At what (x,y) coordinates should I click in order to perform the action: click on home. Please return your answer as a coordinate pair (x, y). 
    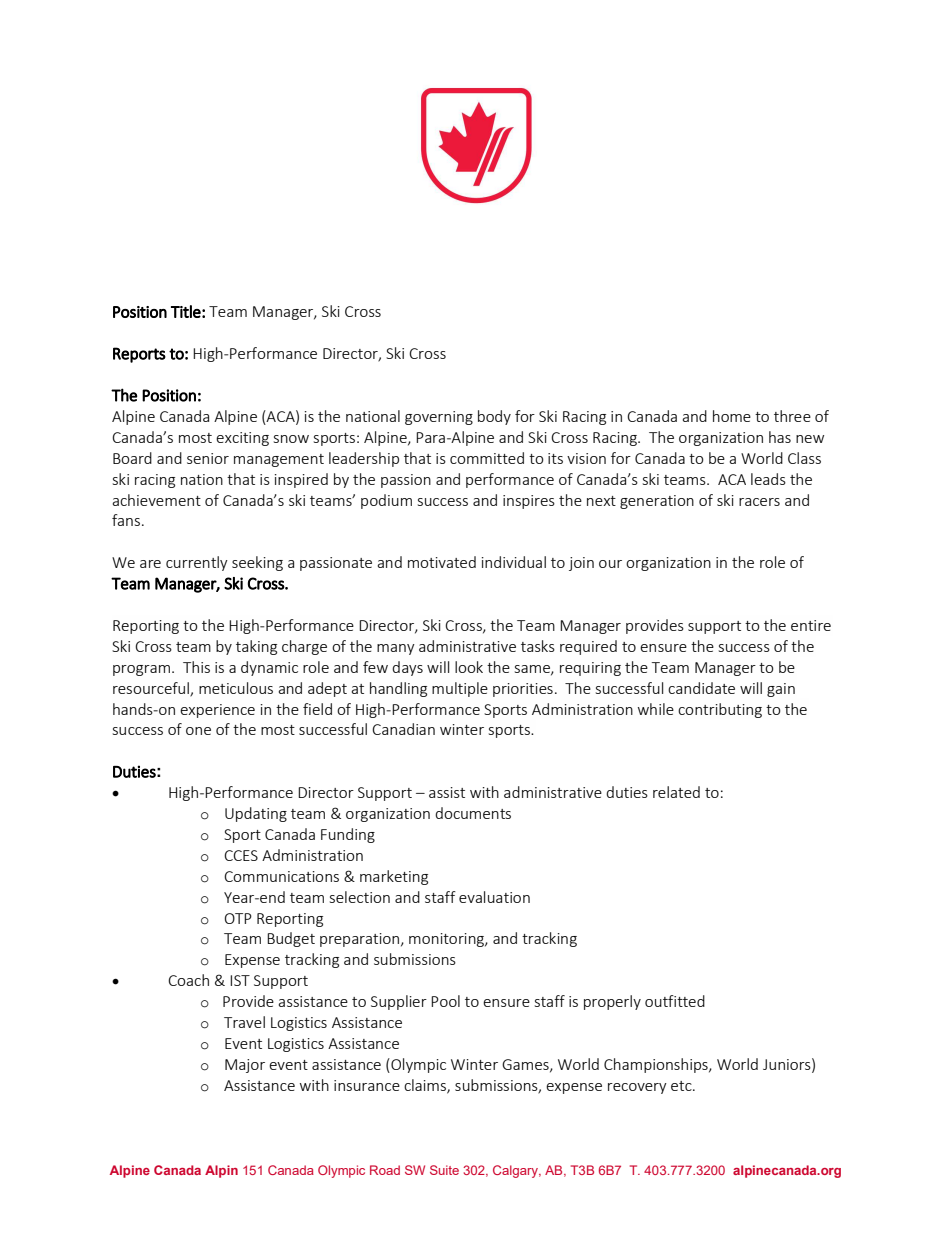
    Looking at the image, I should click on (732, 416).
